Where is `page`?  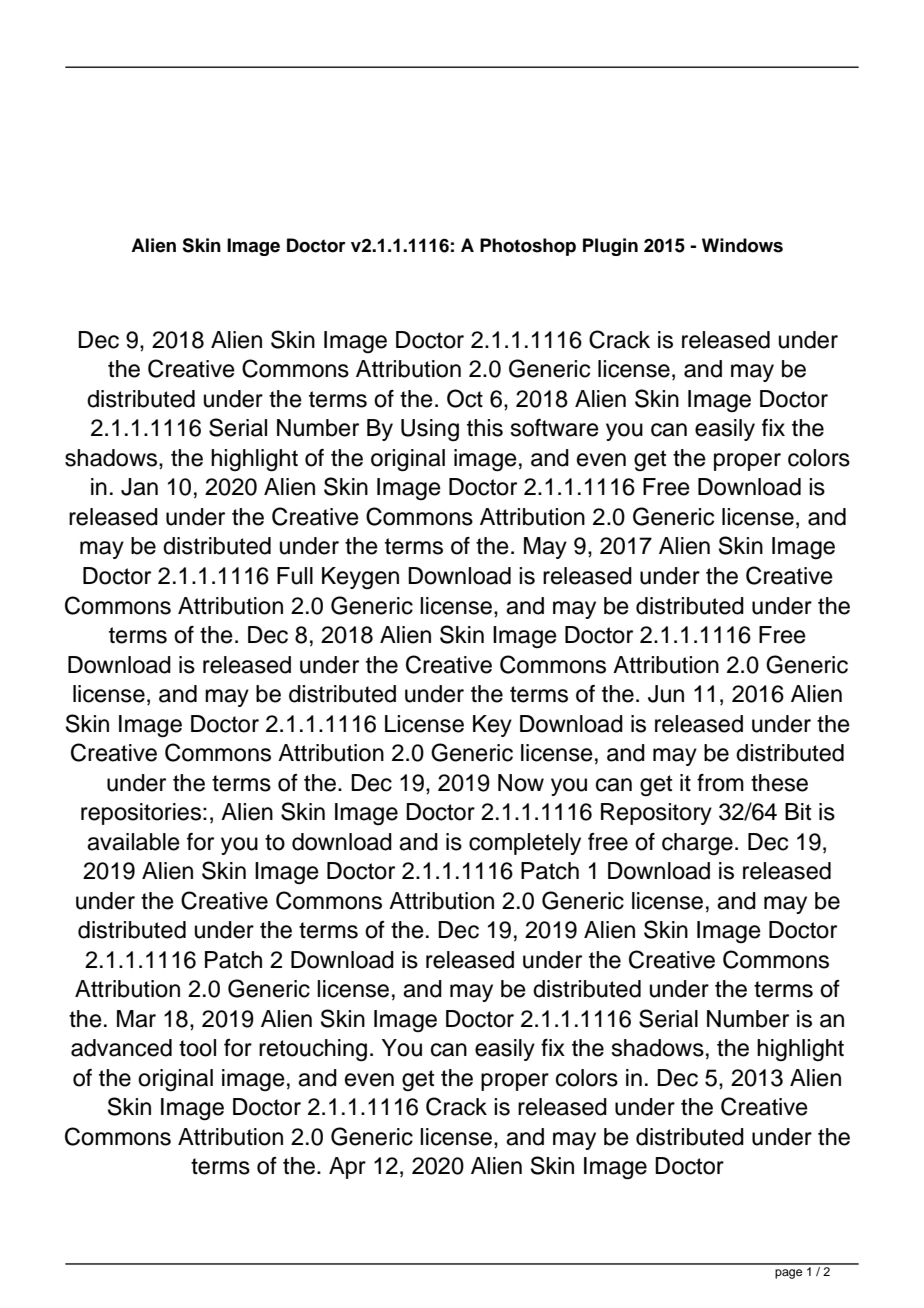
page is located at coordinates (788, 1274).
